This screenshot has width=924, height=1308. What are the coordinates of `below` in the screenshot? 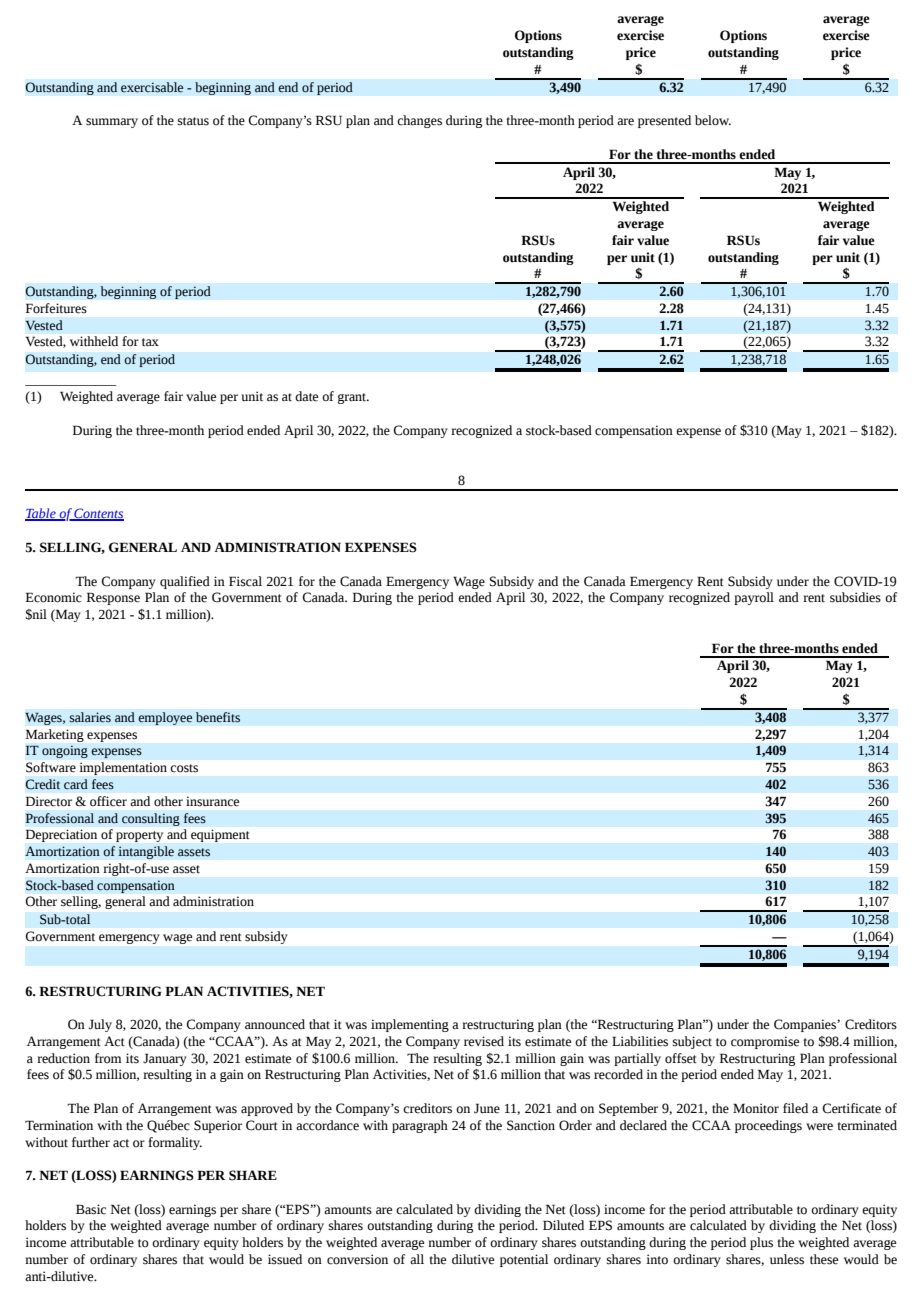 It's located at (713, 120).
